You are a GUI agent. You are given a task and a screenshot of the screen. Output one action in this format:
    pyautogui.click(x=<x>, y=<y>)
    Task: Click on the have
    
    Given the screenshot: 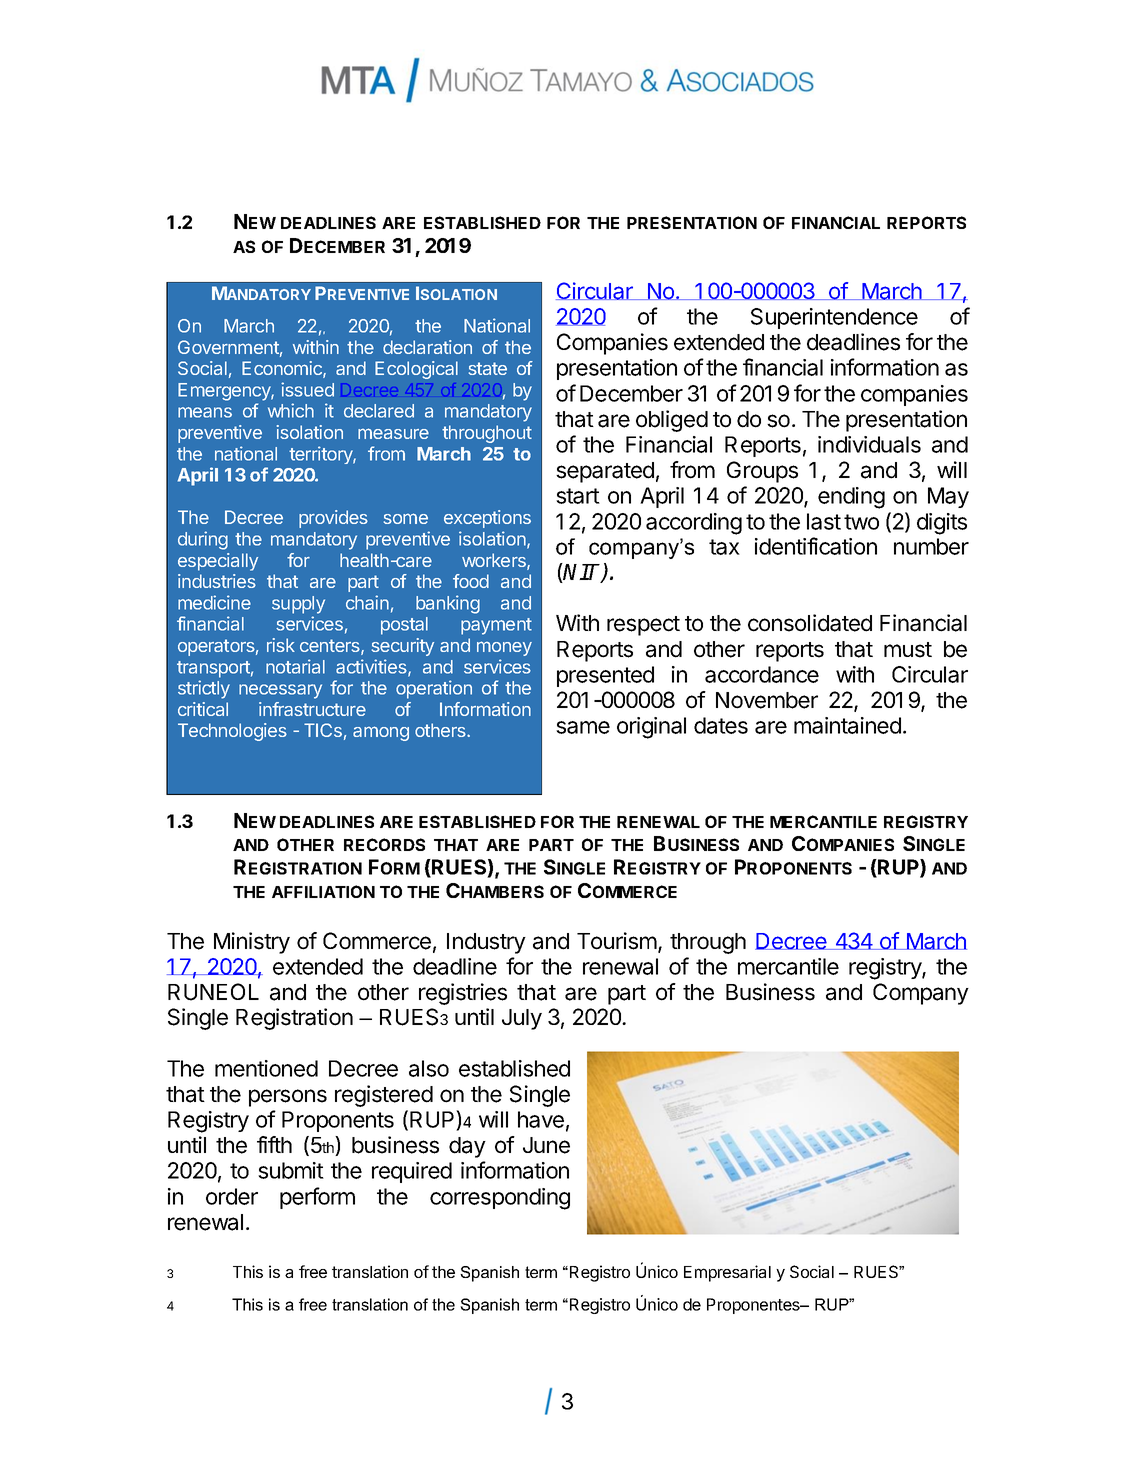 What is the action you would take?
    pyautogui.click(x=541, y=1119)
